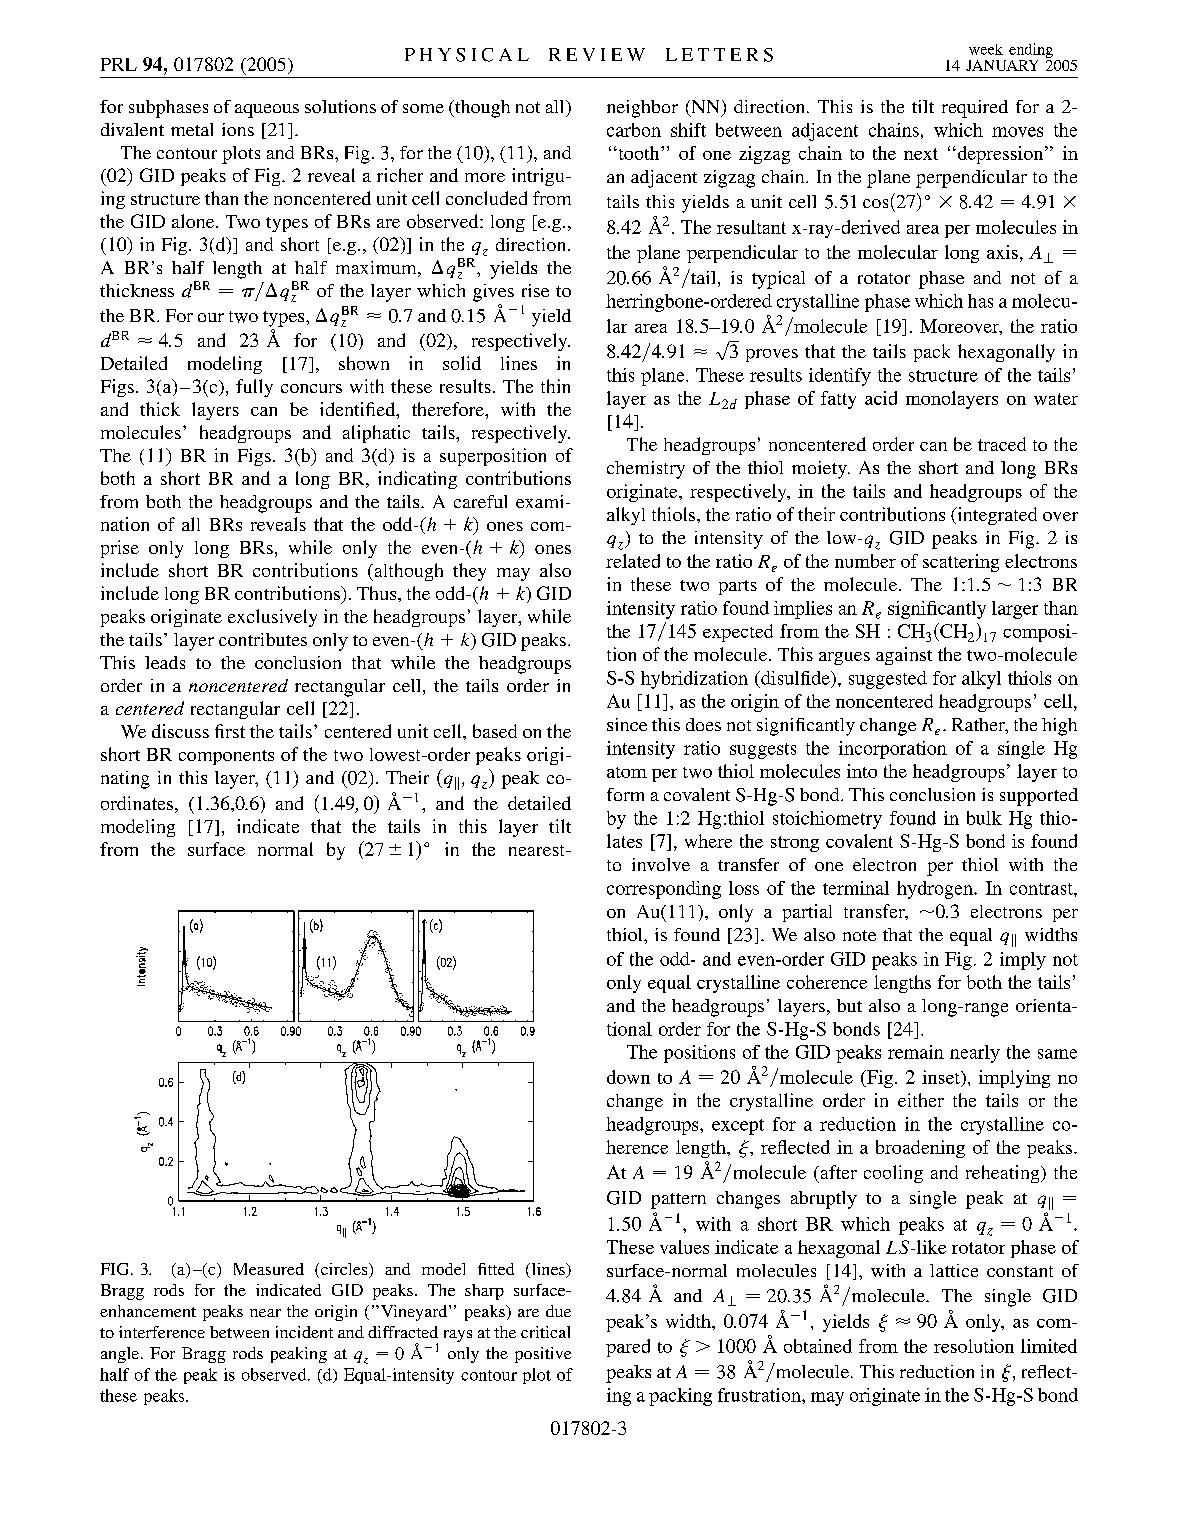 The image size is (1178, 1524). Describe the element at coordinates (267, 111) in the page. I see `aqueous` at that location.
